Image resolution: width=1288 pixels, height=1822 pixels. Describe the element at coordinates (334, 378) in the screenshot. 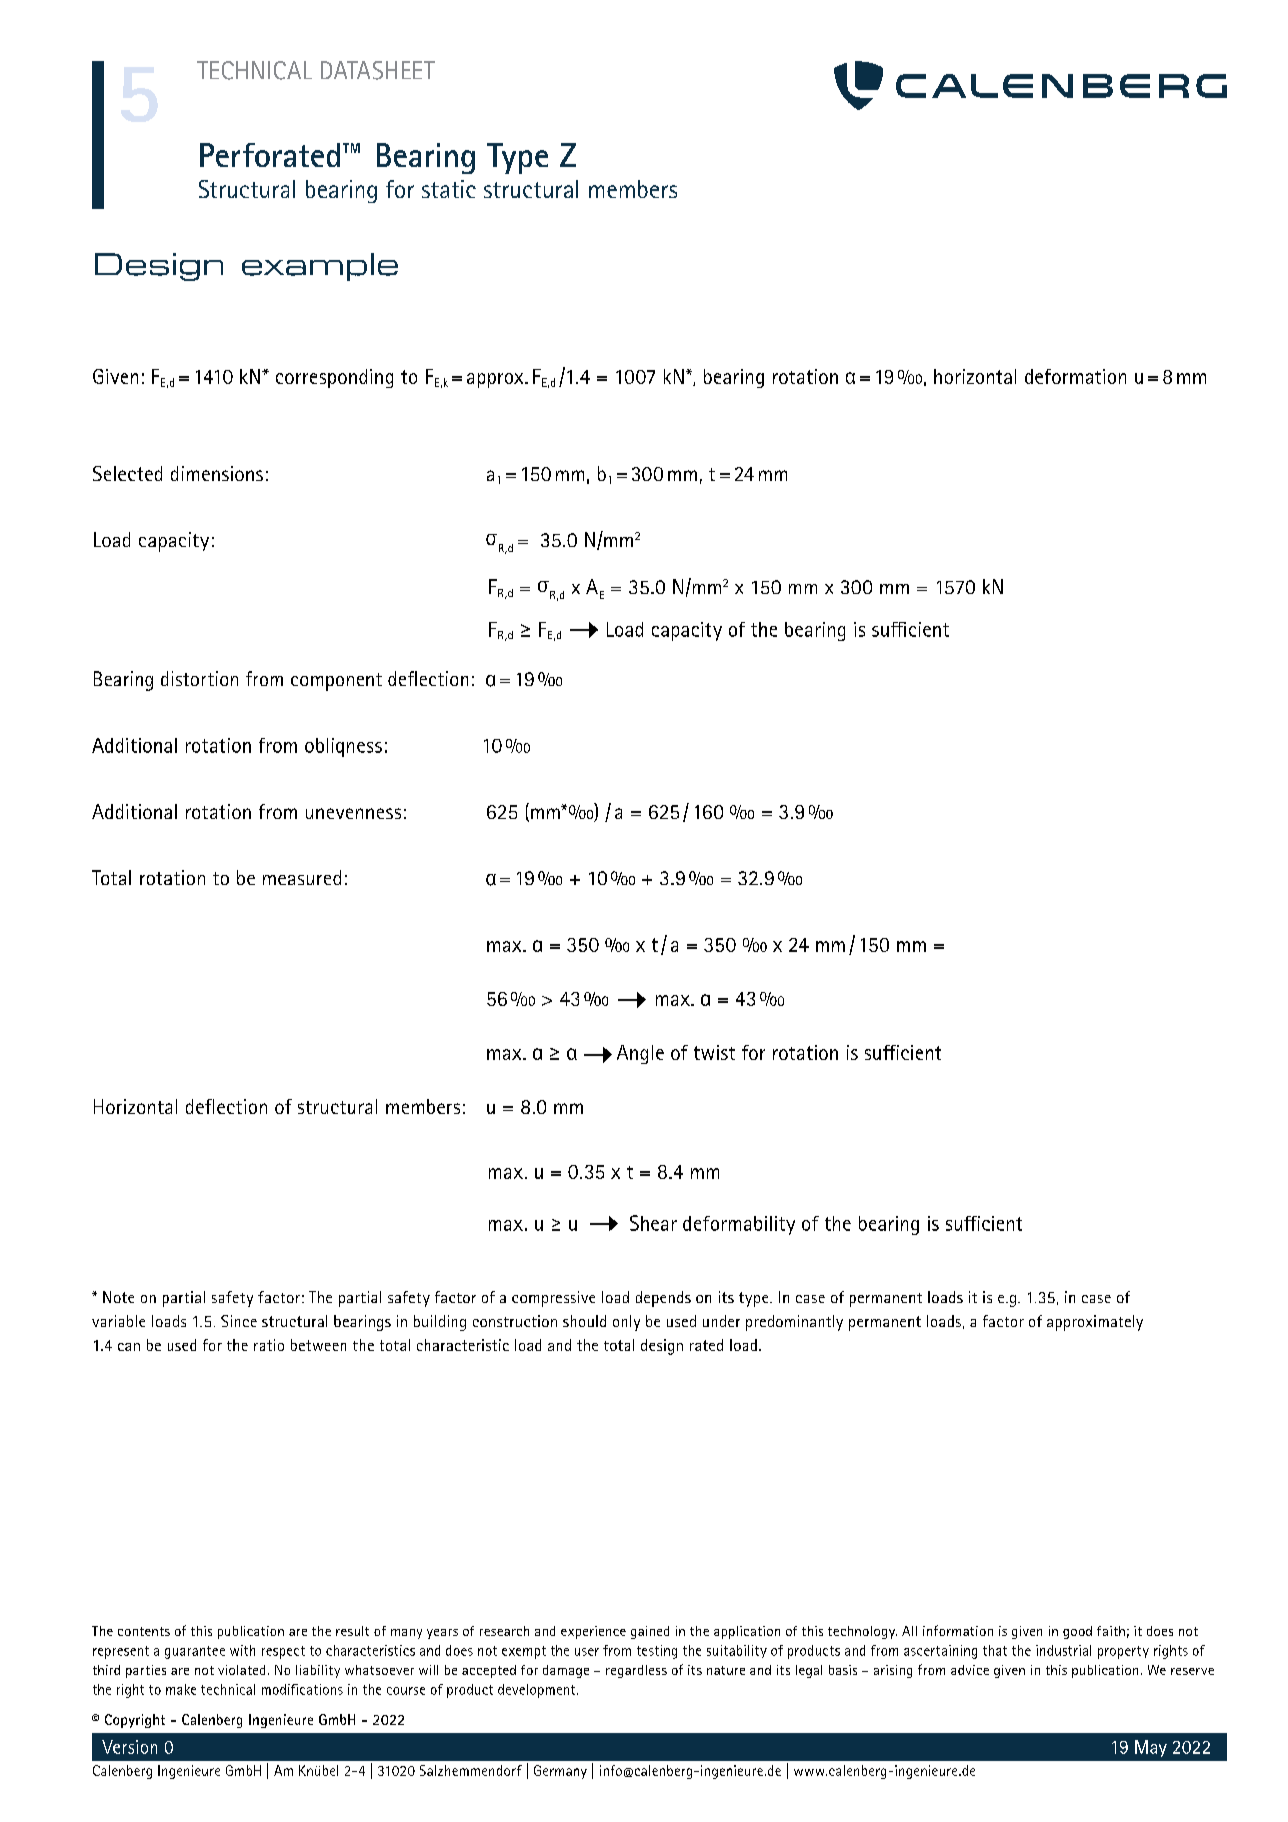

I see `corresponding` at that location.
